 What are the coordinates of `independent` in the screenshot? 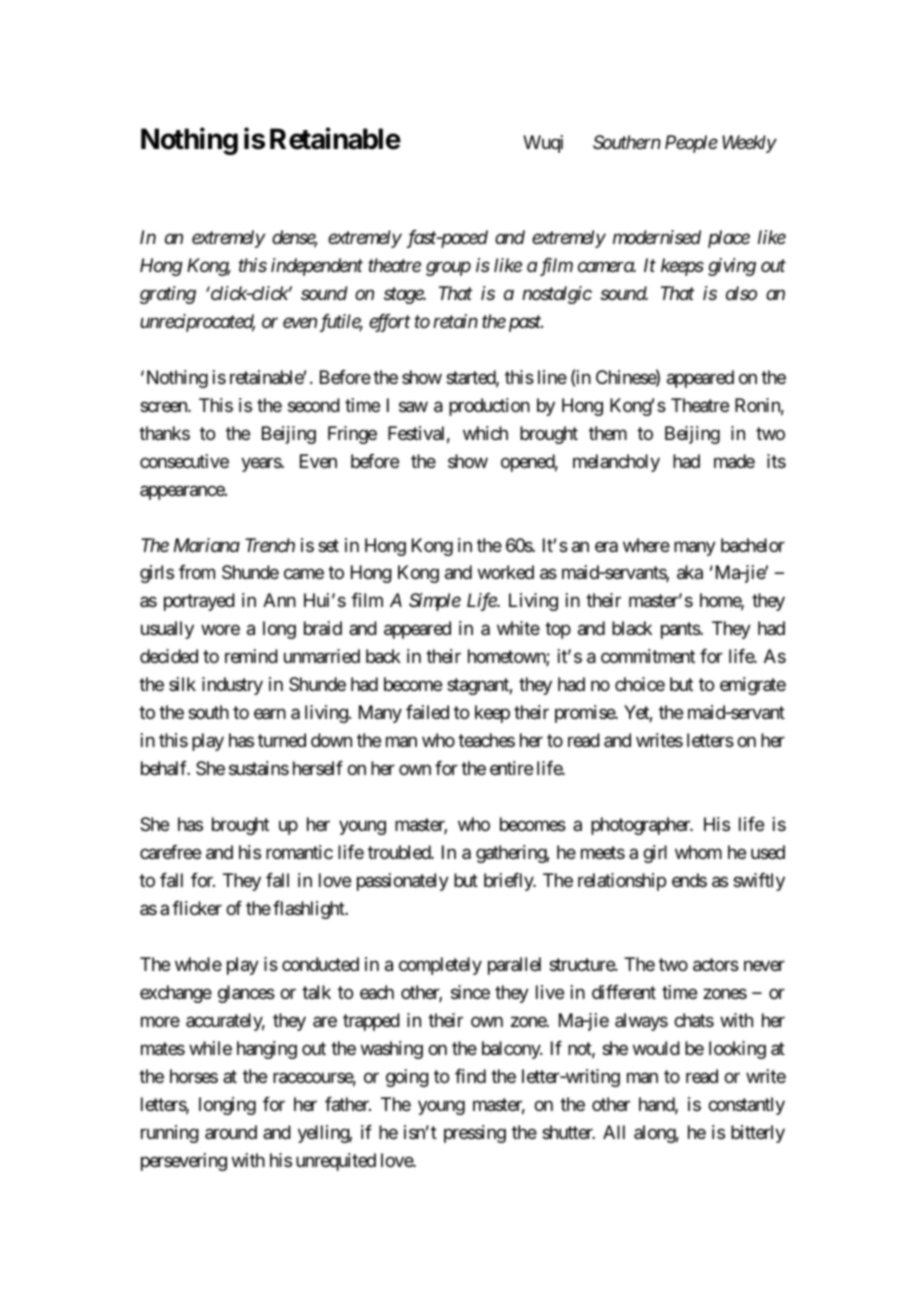 It's located at (317, 267).
